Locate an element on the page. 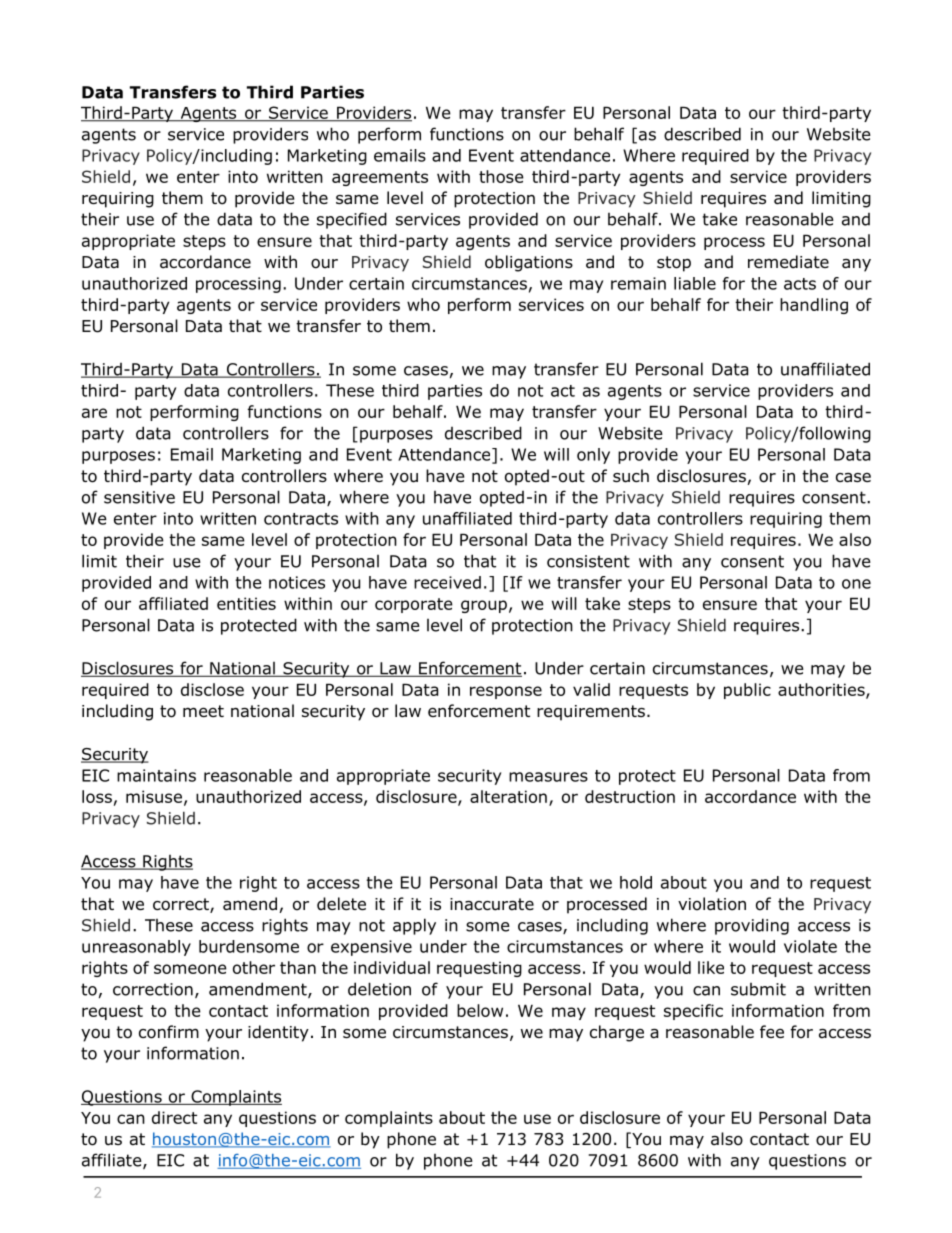 The height and width of the document is (1233, 952). public is located at coordinates (747, 691).
